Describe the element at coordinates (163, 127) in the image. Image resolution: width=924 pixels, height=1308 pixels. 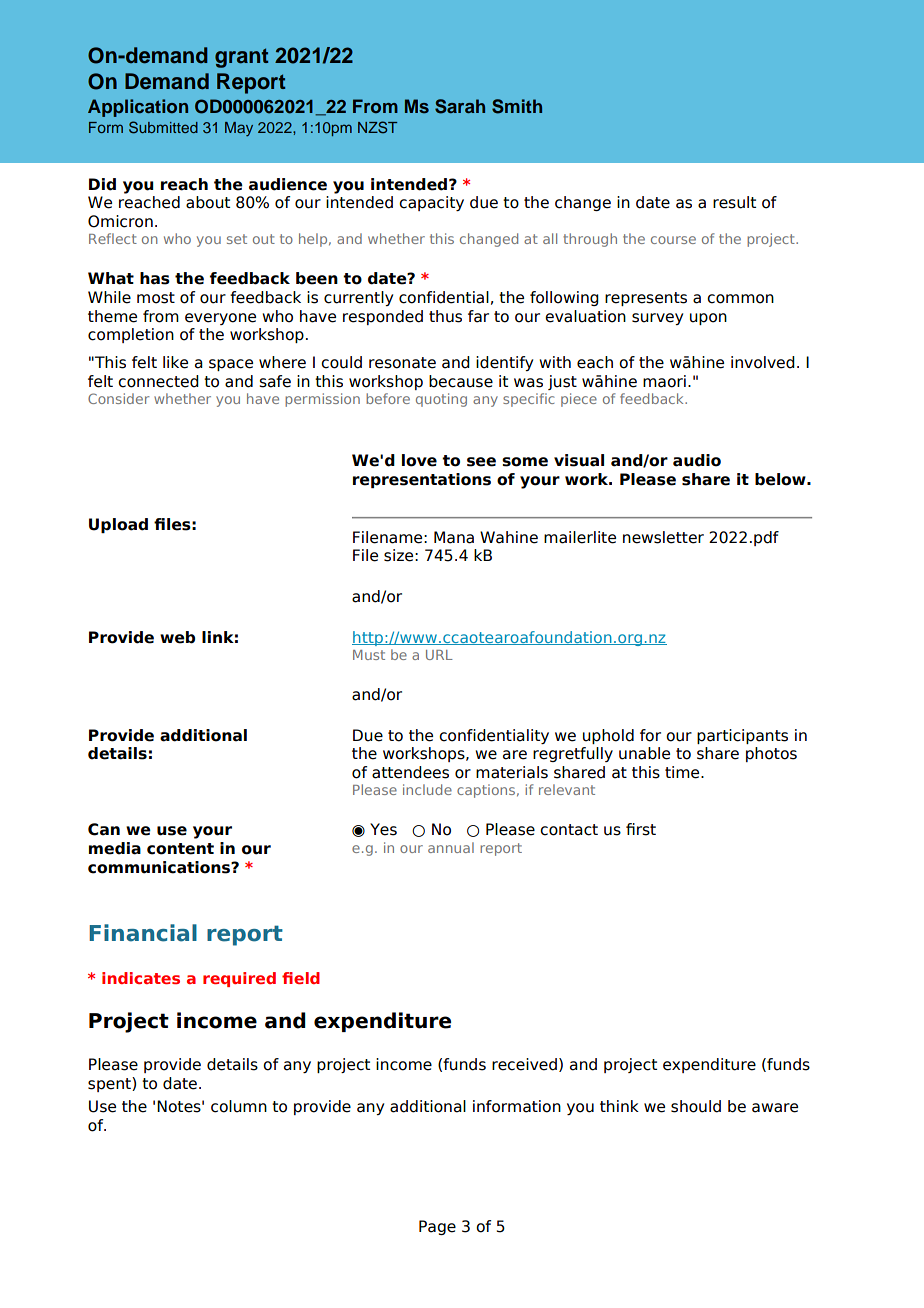
I see `Submitted` at that location.
